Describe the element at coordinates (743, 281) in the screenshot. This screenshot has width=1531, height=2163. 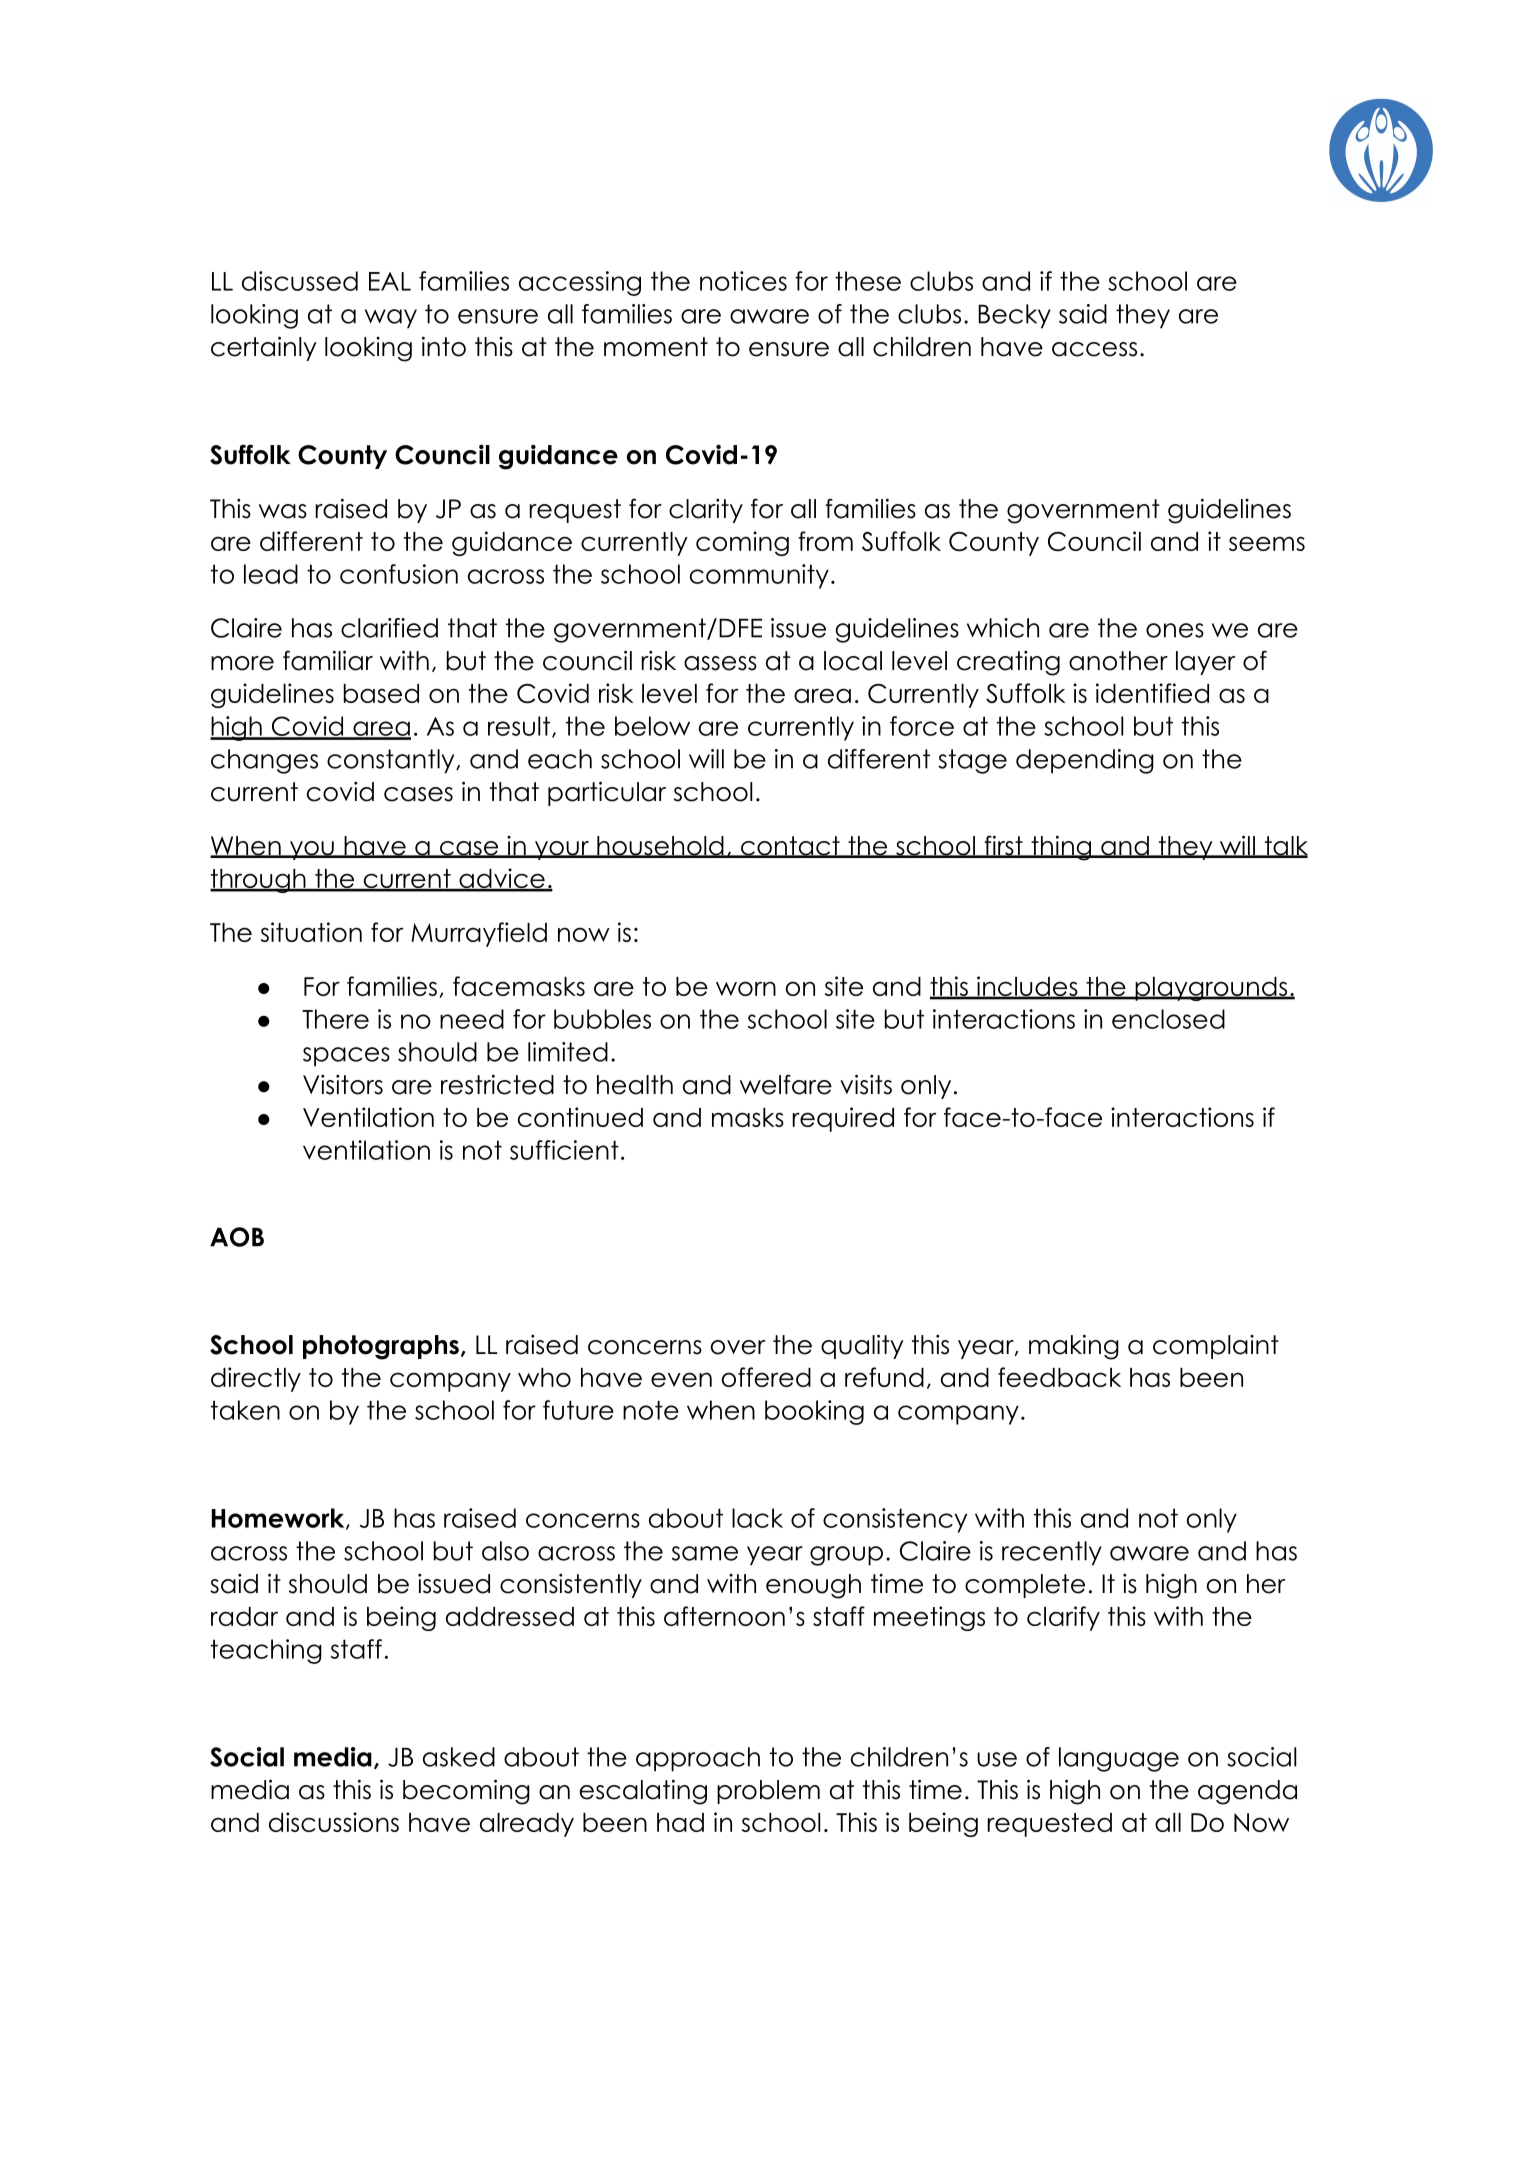
I see `notices` at that location.
